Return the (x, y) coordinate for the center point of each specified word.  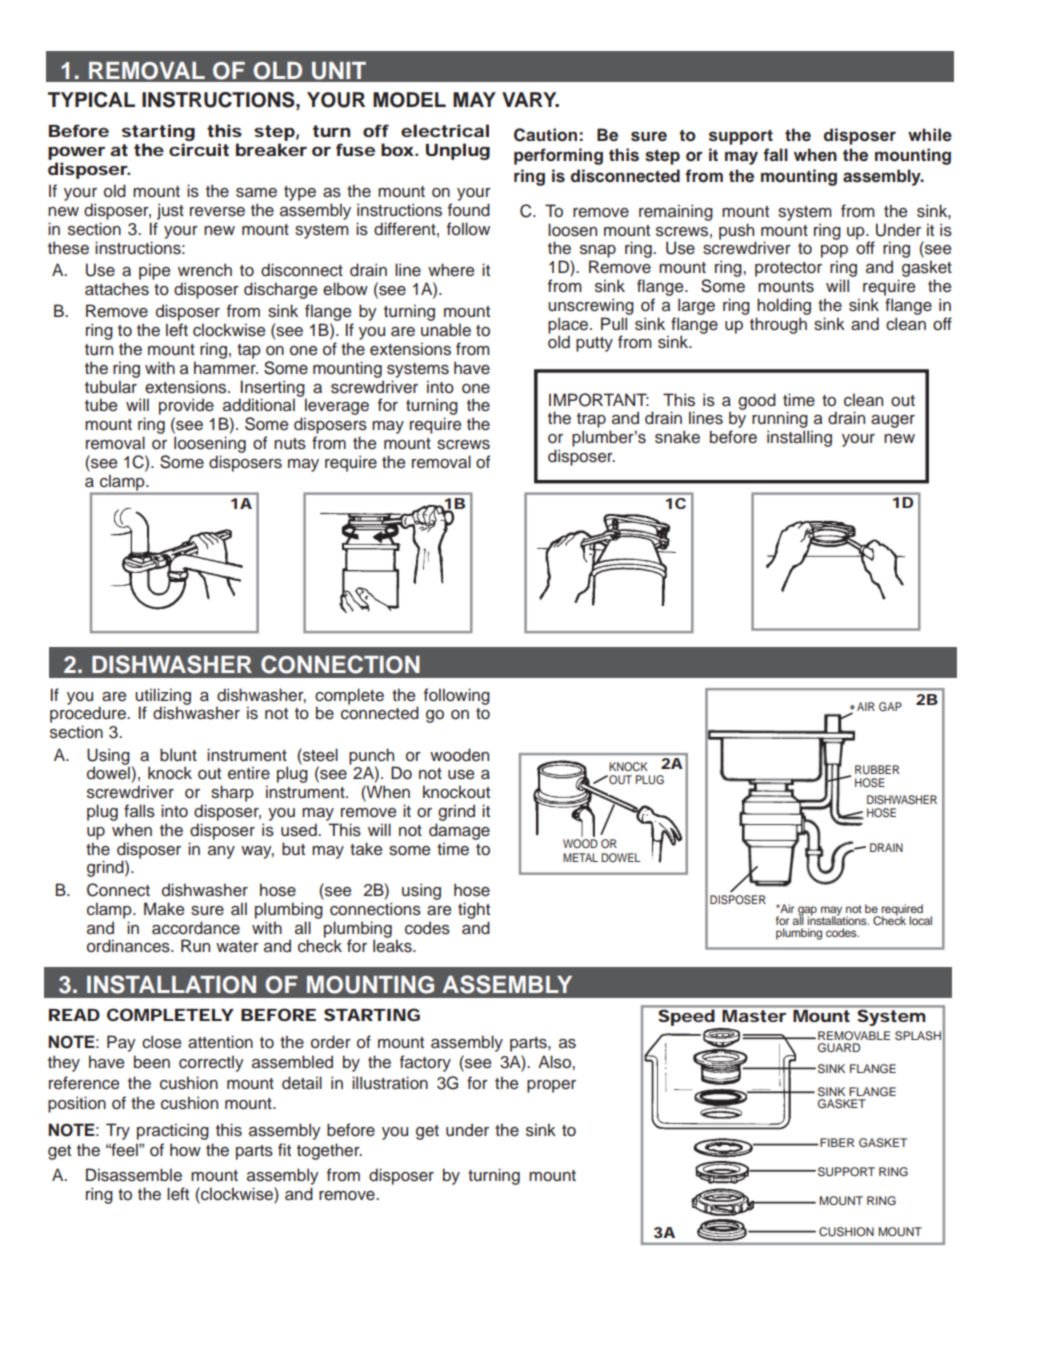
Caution (545, 135)
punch (373, 757)
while (930, 134)
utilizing (163, 697)
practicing (173, 1131)
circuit (199, 149)
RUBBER (877, 769)
